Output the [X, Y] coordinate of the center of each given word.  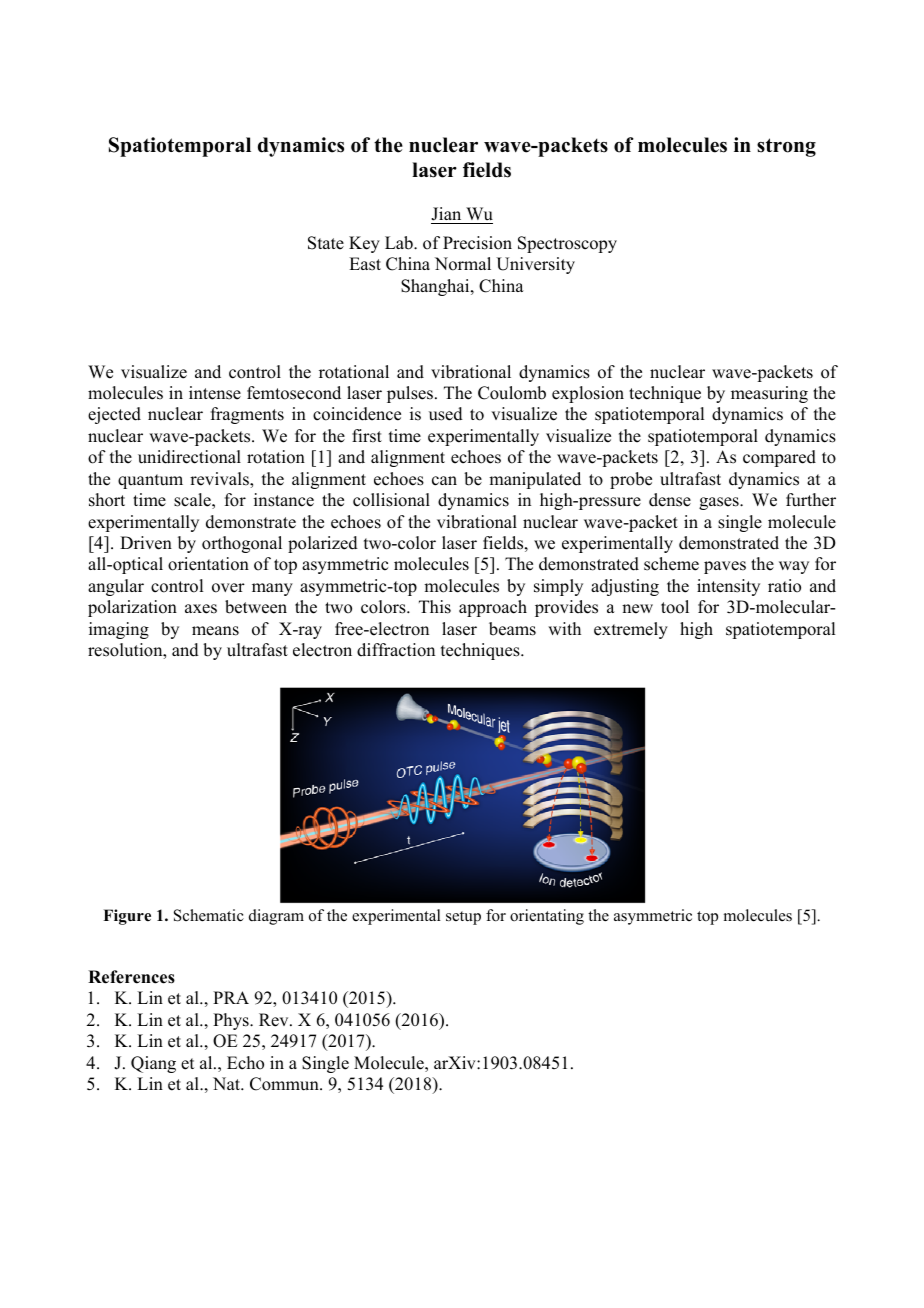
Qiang [153, 1064]
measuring [769, 394]
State [326, 243]
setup [463, 918]
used [446, 414]
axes [201, 609]
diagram [276, 917]
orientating [547, 917]
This [435, 607]
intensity [728, 587]
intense [215, 393]
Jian [447, 215]
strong [786, 147]
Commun [285, 1084]
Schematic [209, 915]
